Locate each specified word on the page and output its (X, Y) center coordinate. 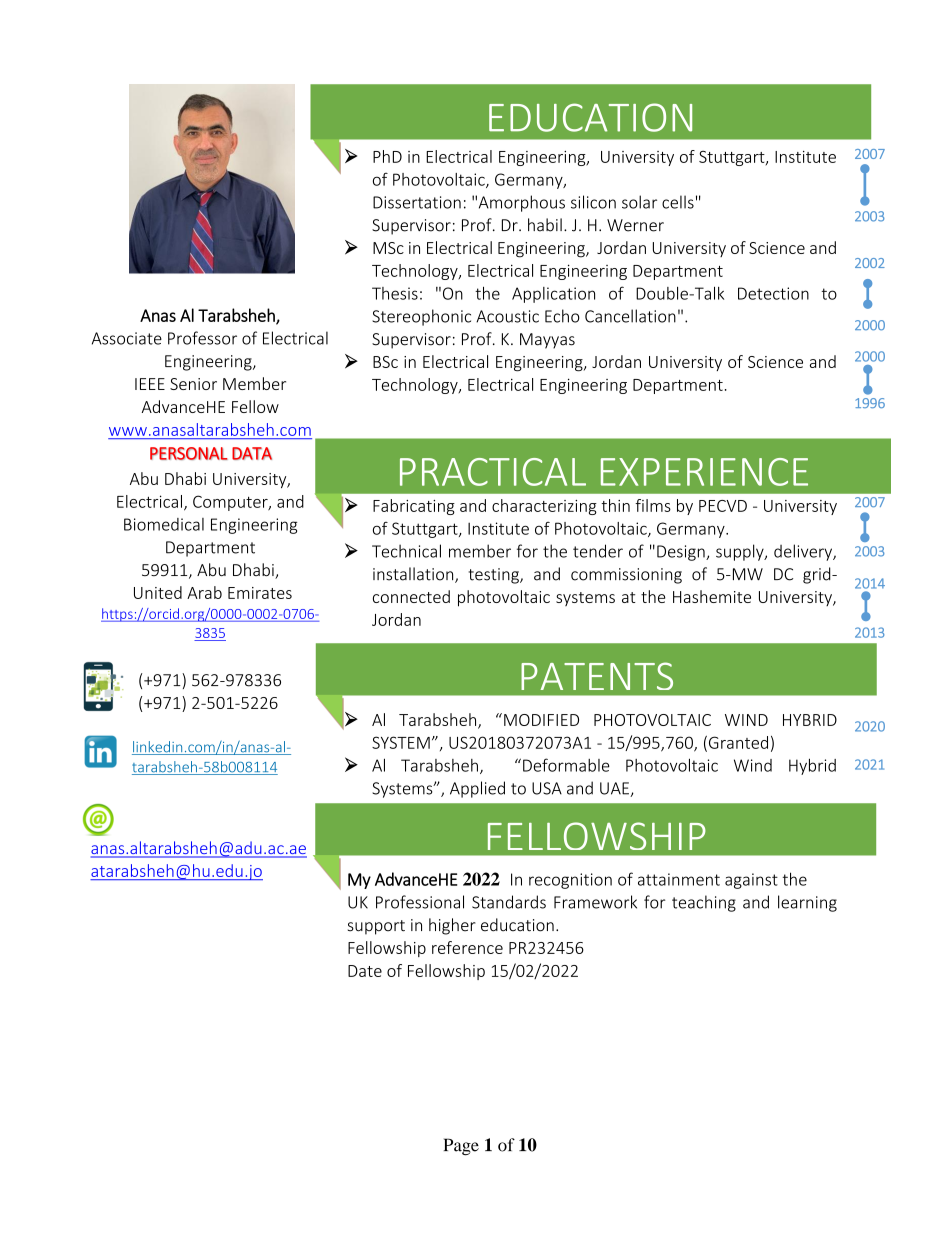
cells (678, 202)
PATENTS (597, 676)
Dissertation (417, 202)
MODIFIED (541, 720)
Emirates (260, 593)
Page (461, 1147)
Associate (127, 338)
